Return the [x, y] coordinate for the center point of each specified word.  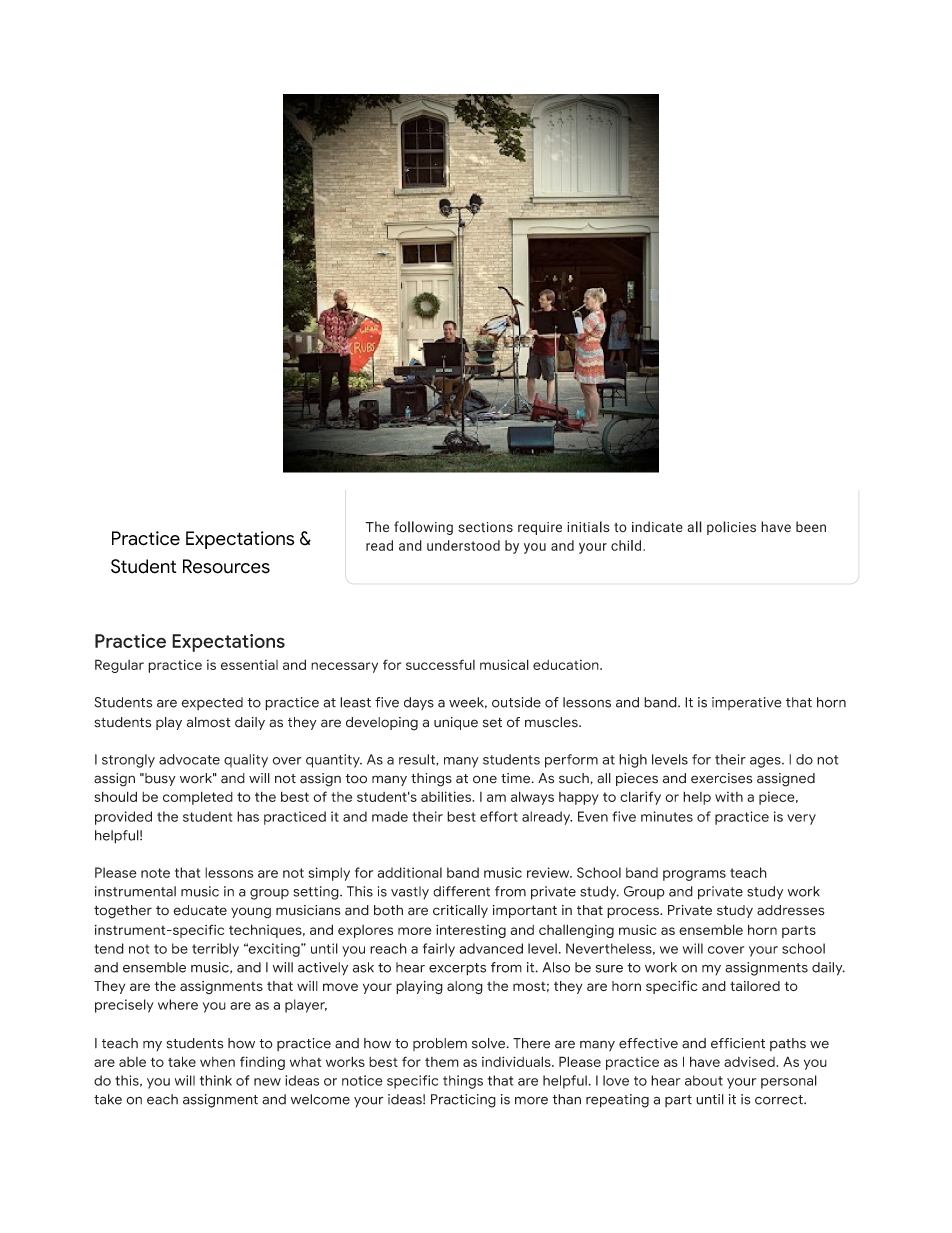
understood [463, 545]
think [216, 1080]
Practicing [463, 1101]
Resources [226, 566]
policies [731, 528]
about [704, 1080]
